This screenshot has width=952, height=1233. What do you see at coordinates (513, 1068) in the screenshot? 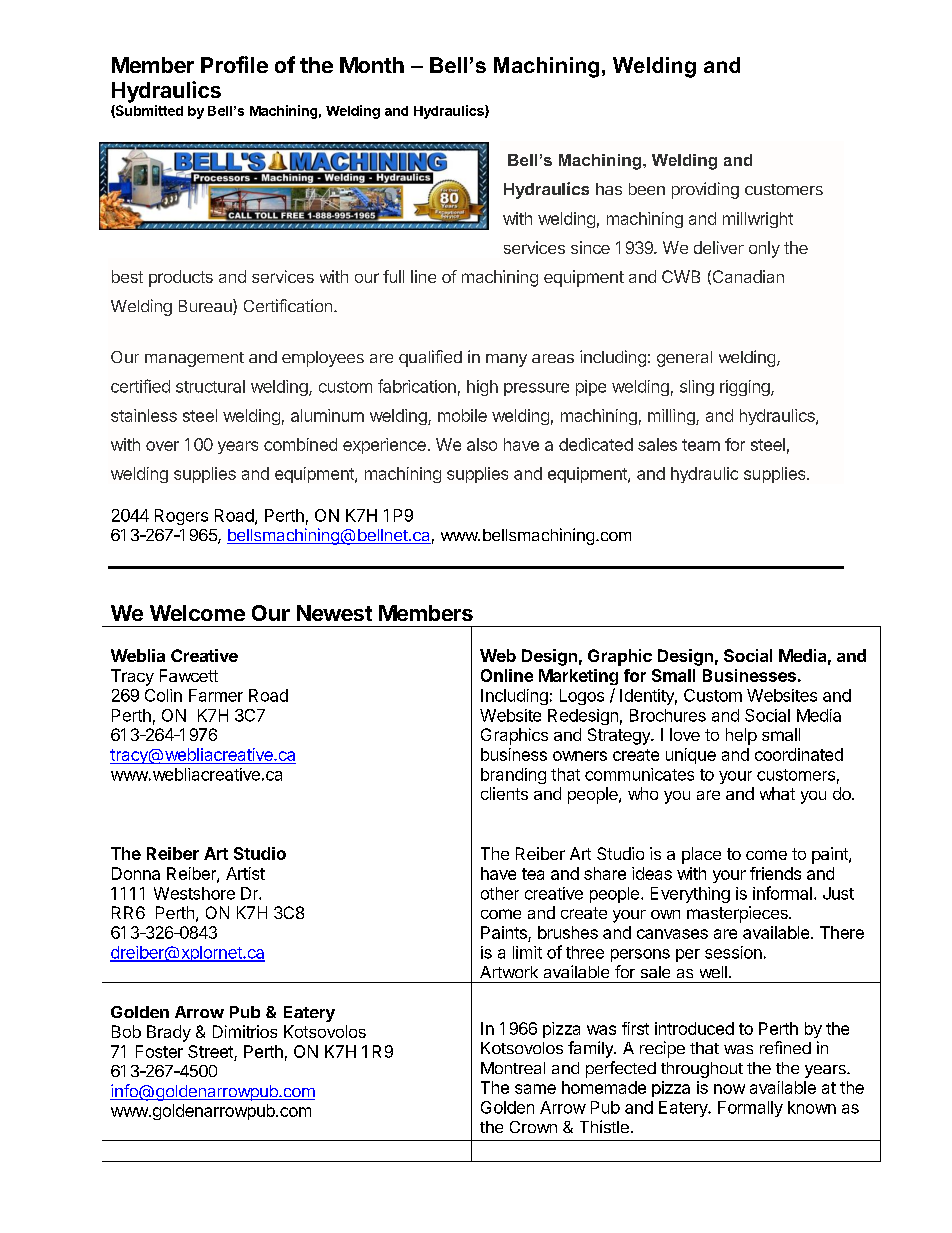
I see `Montreal` at bounding box center [513, 1068].
